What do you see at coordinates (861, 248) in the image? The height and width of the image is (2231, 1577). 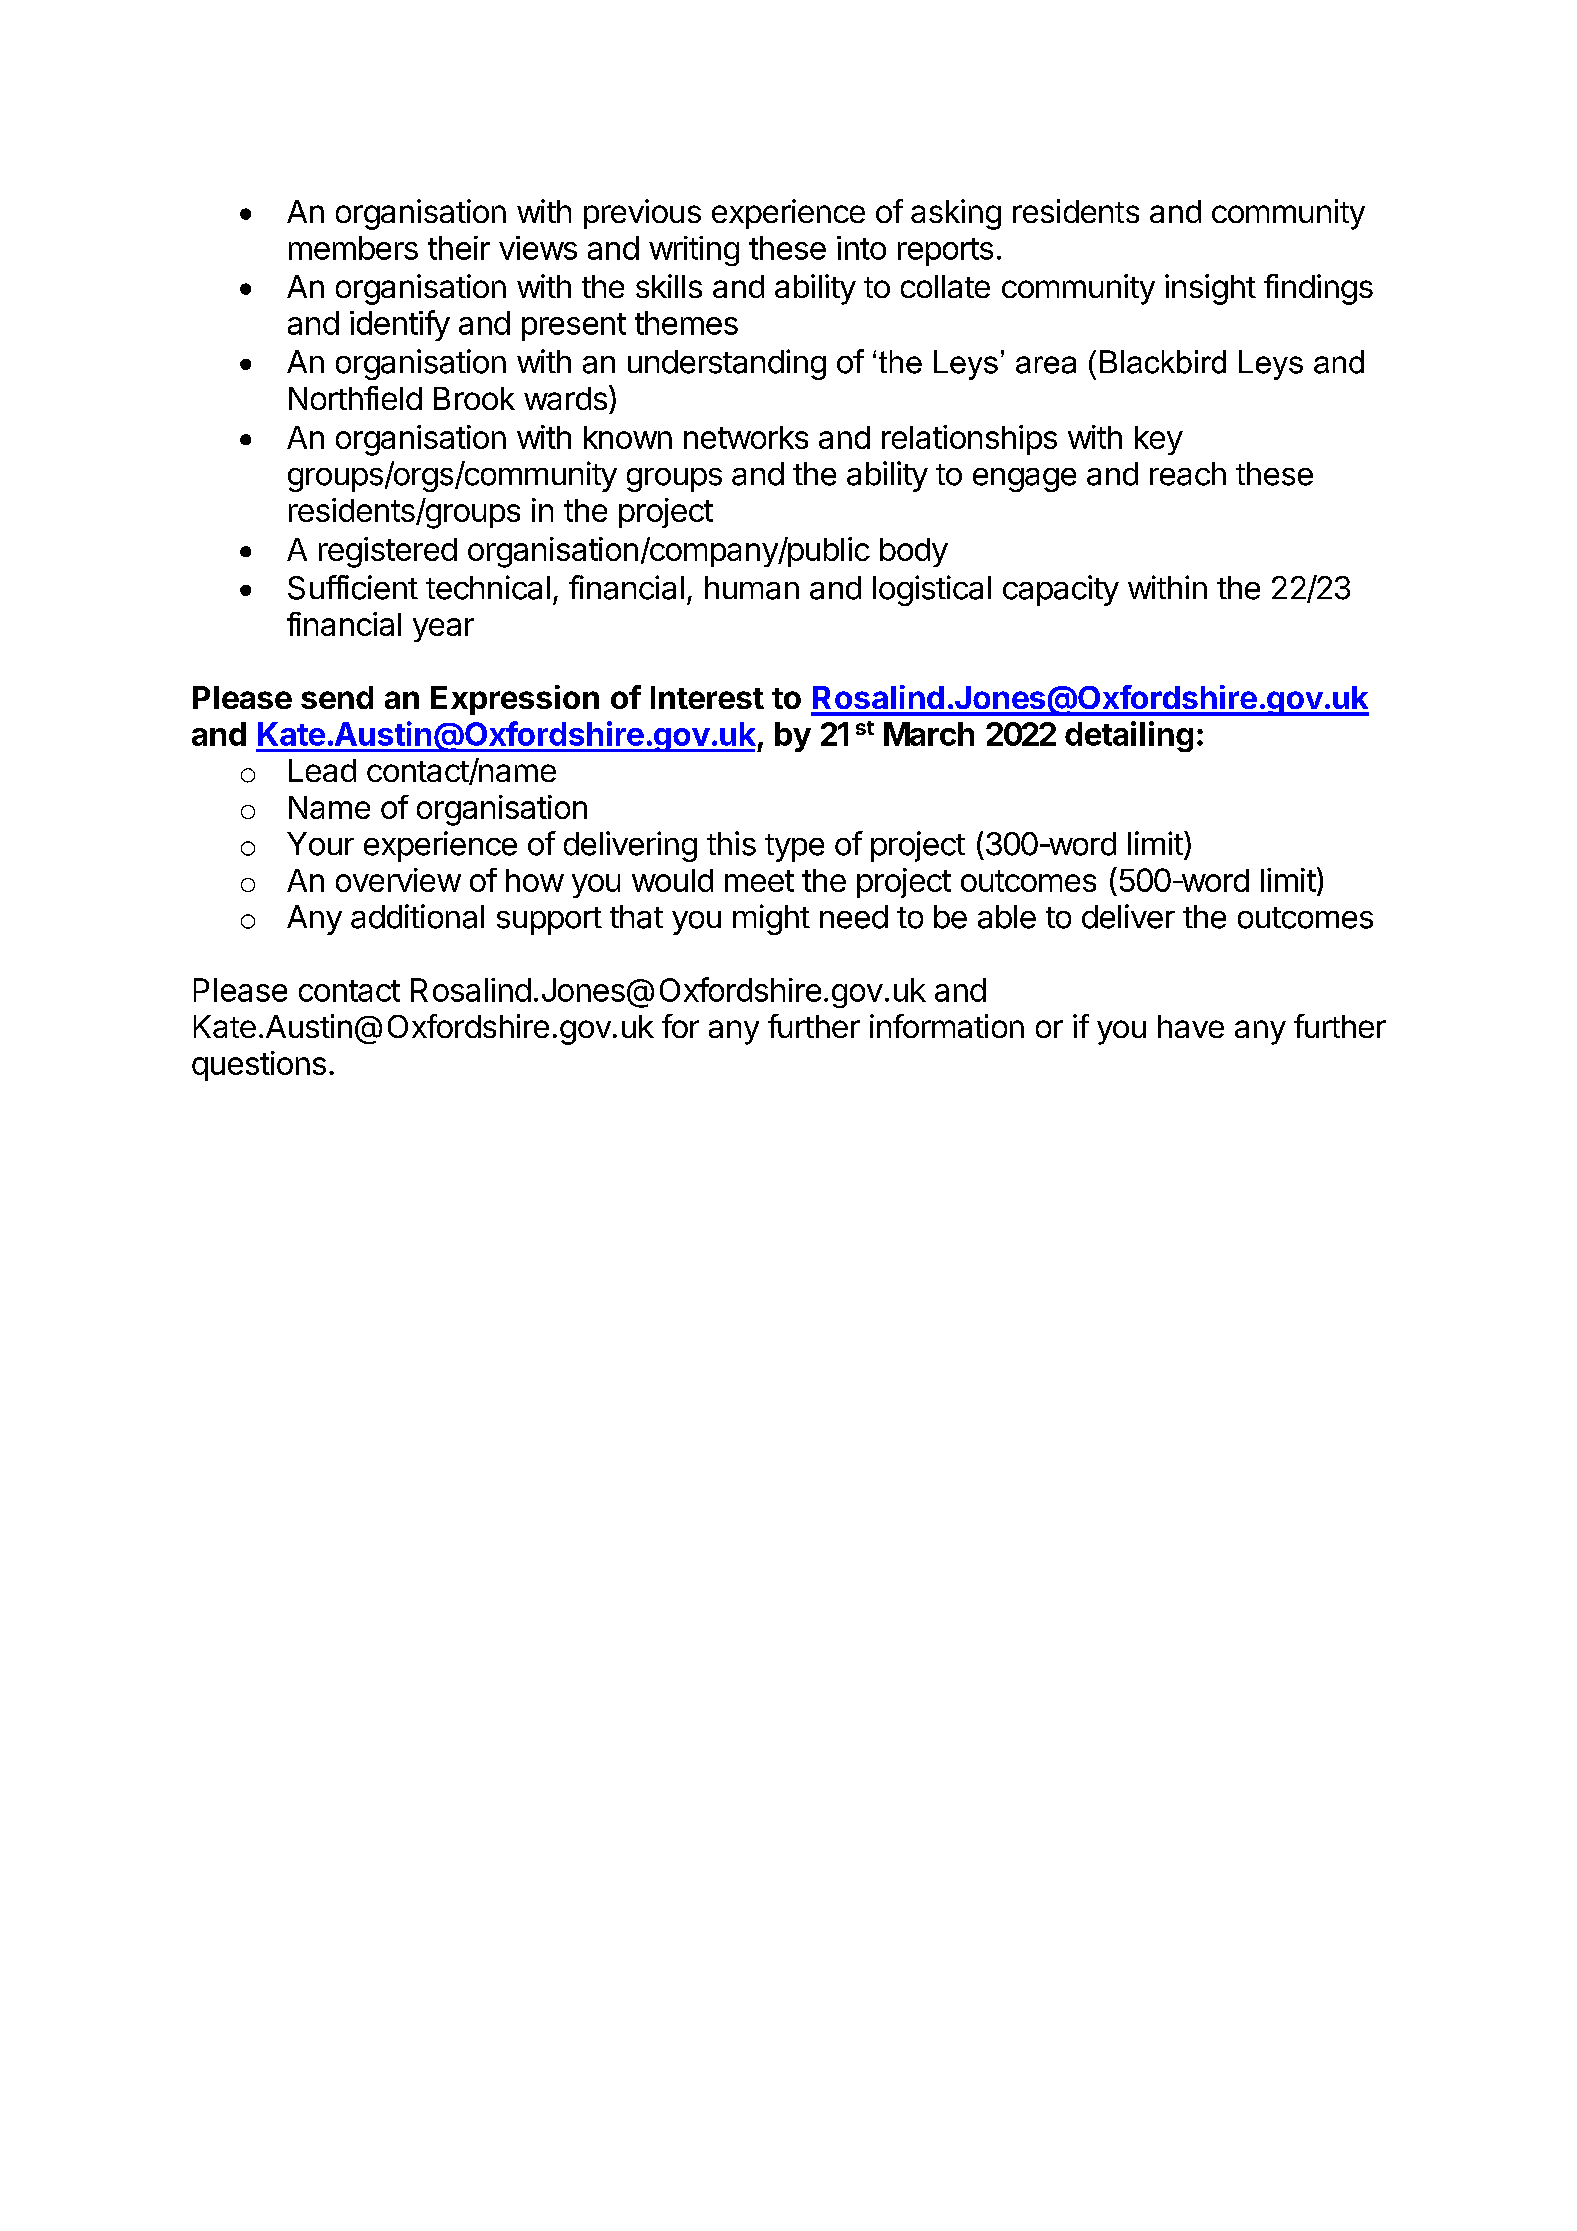 I see `into` at bounding box center [861, 248].
